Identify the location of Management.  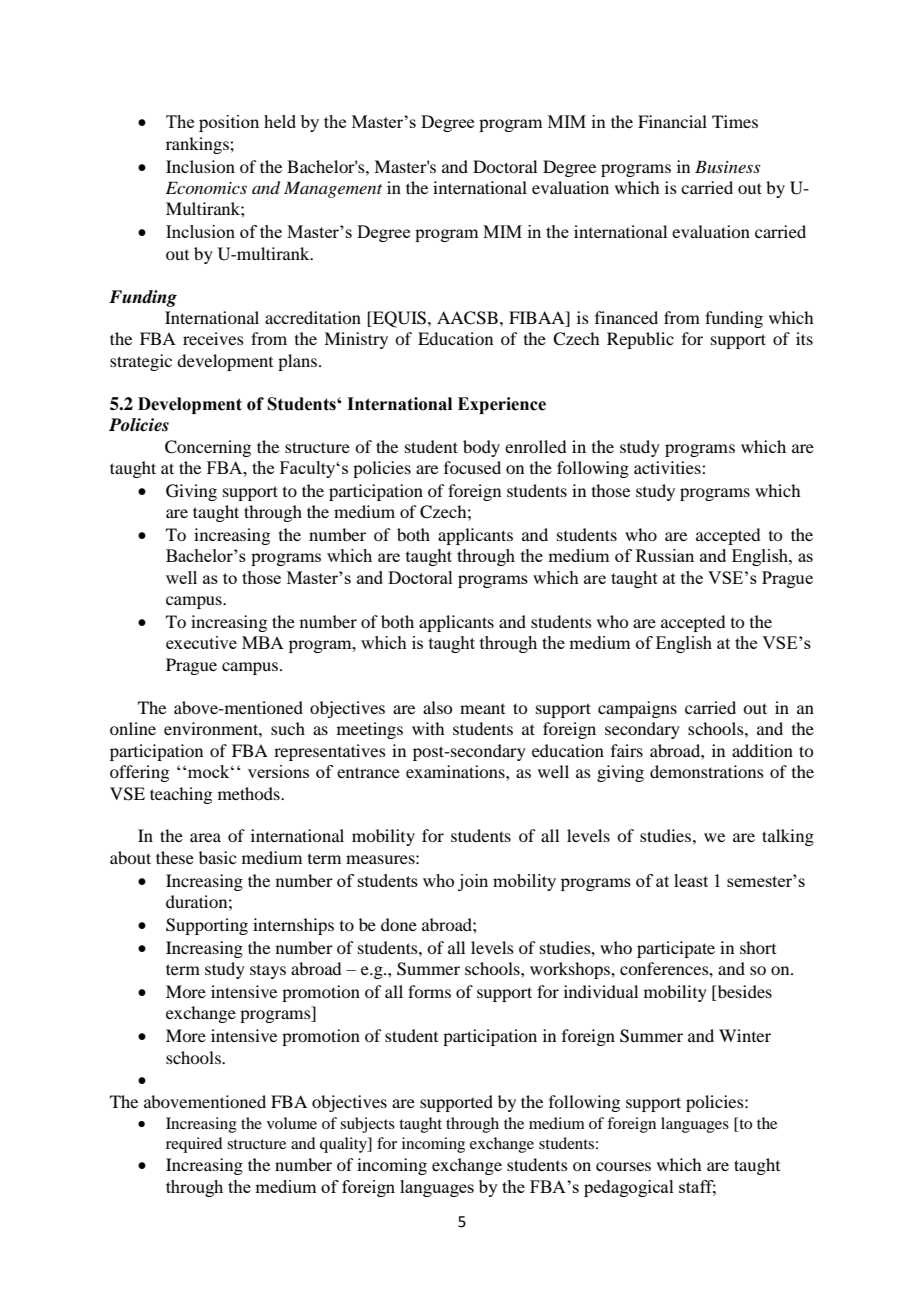
(333, 189).
